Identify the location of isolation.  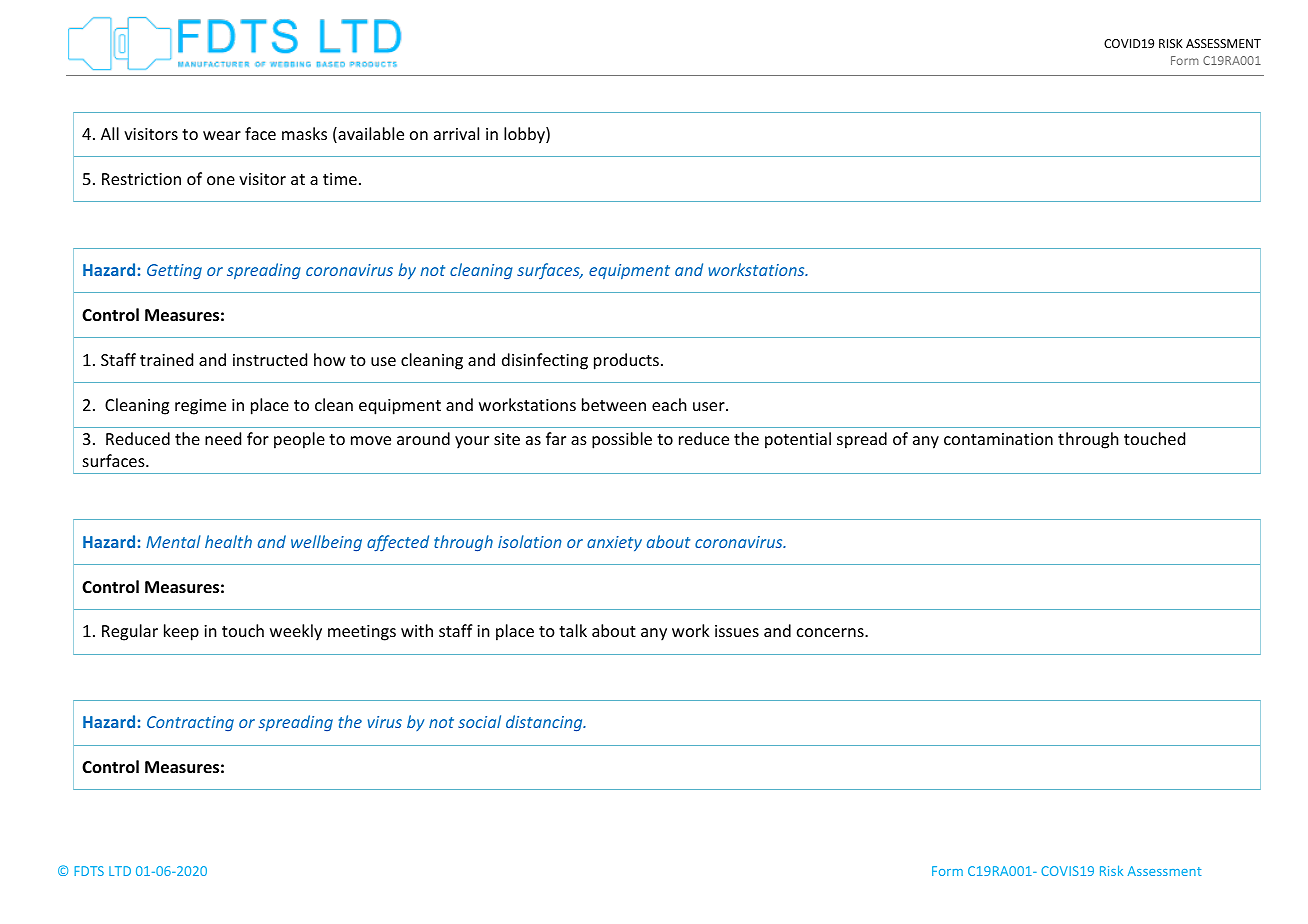
(530, 541).
